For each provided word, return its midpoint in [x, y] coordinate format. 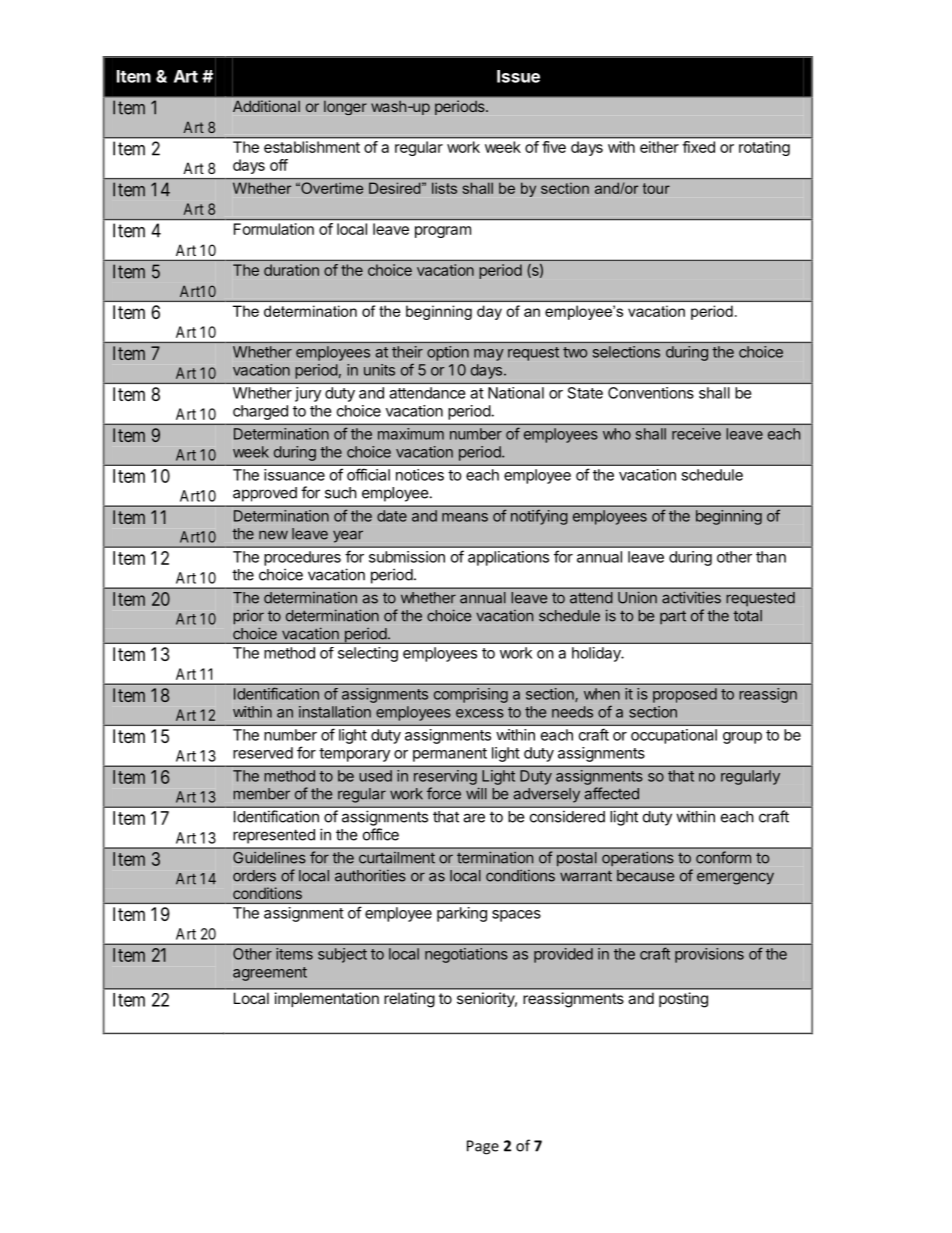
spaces [516, 916]
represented [274, 836]
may [489, 355]
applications [508, 558]
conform [723, 857]
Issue [518, 76]
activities [691, 597]
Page [483, 1147]
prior [248, 617]
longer [345, 108]
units [379, 370]
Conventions [651, 393]
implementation [327, 999]
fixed [699, 147]
